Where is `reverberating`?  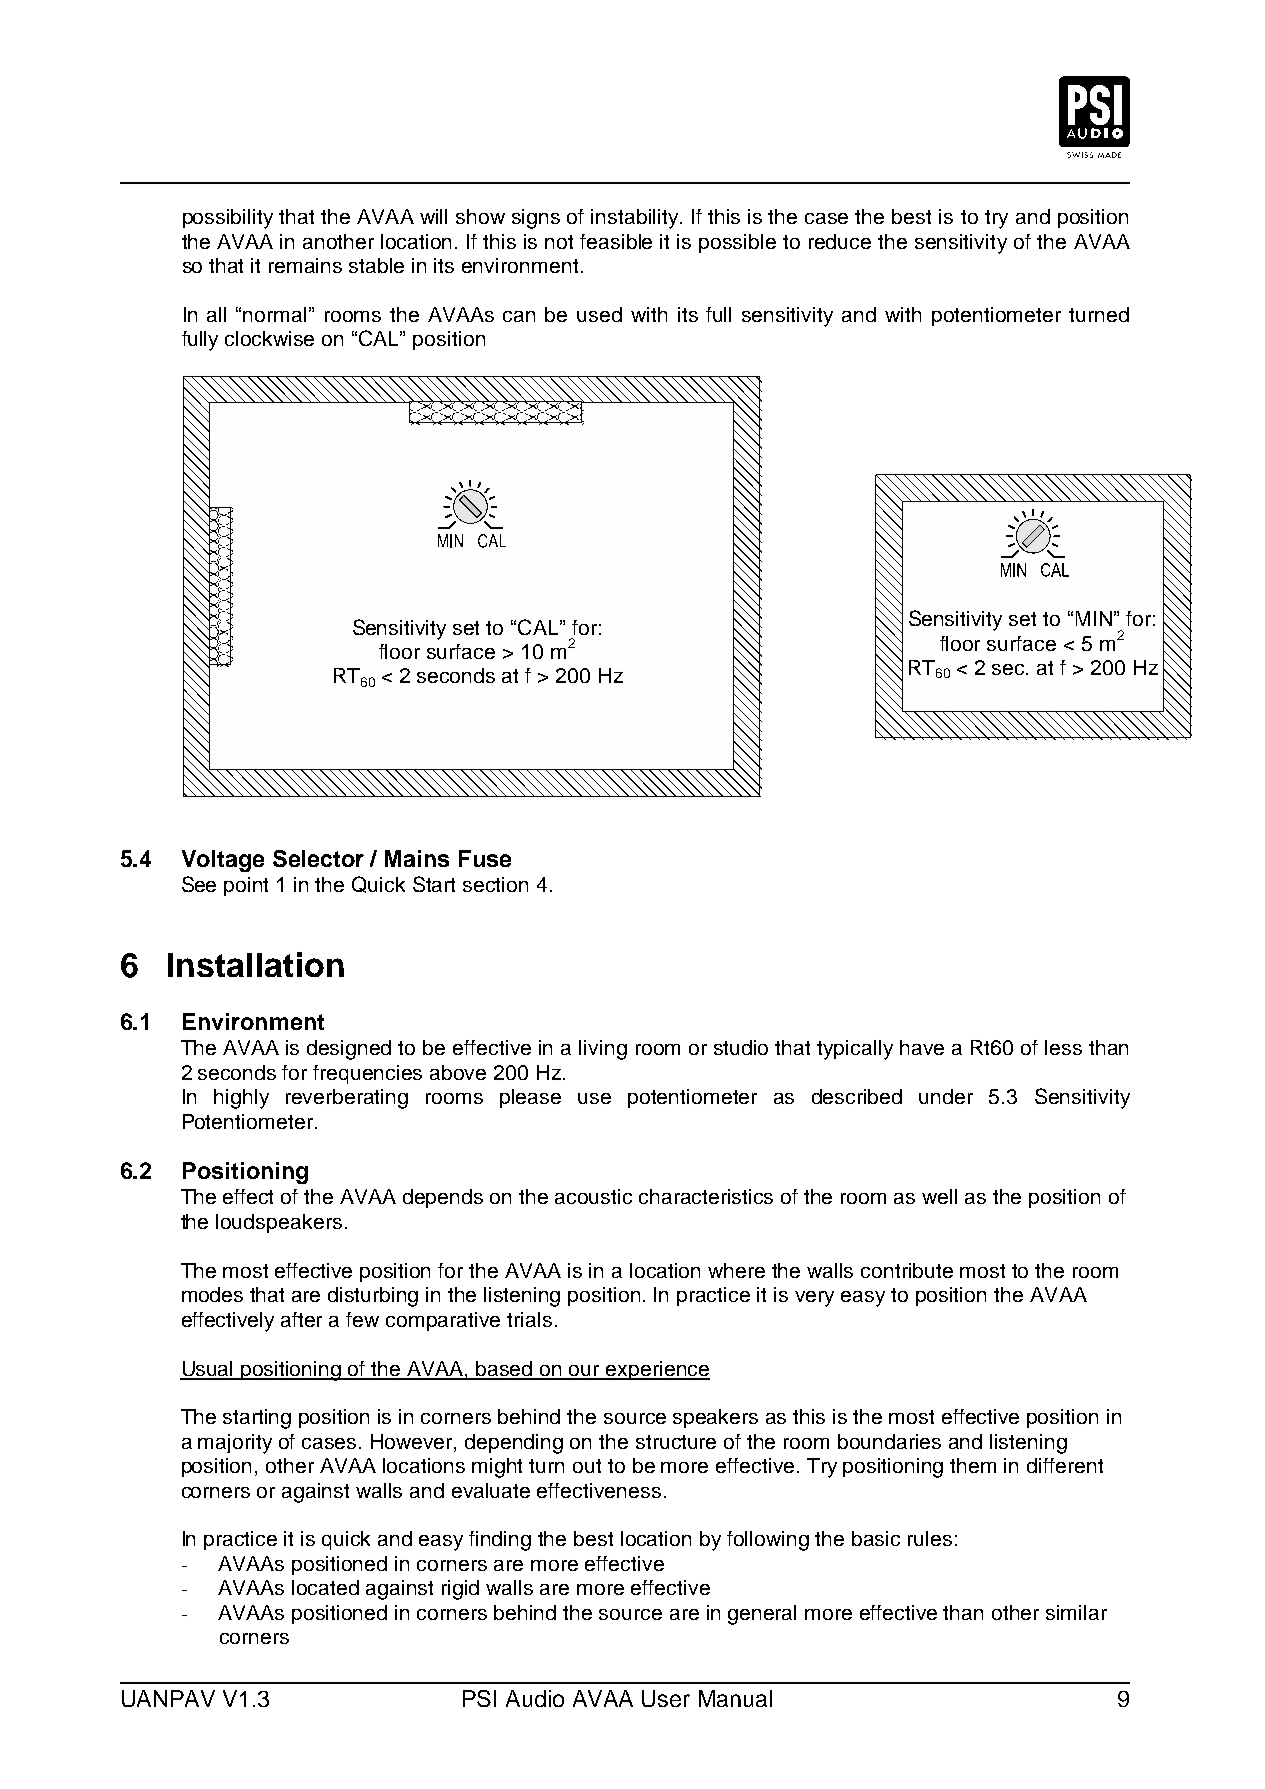
reverberating is located at coordinates (347, 1099).
